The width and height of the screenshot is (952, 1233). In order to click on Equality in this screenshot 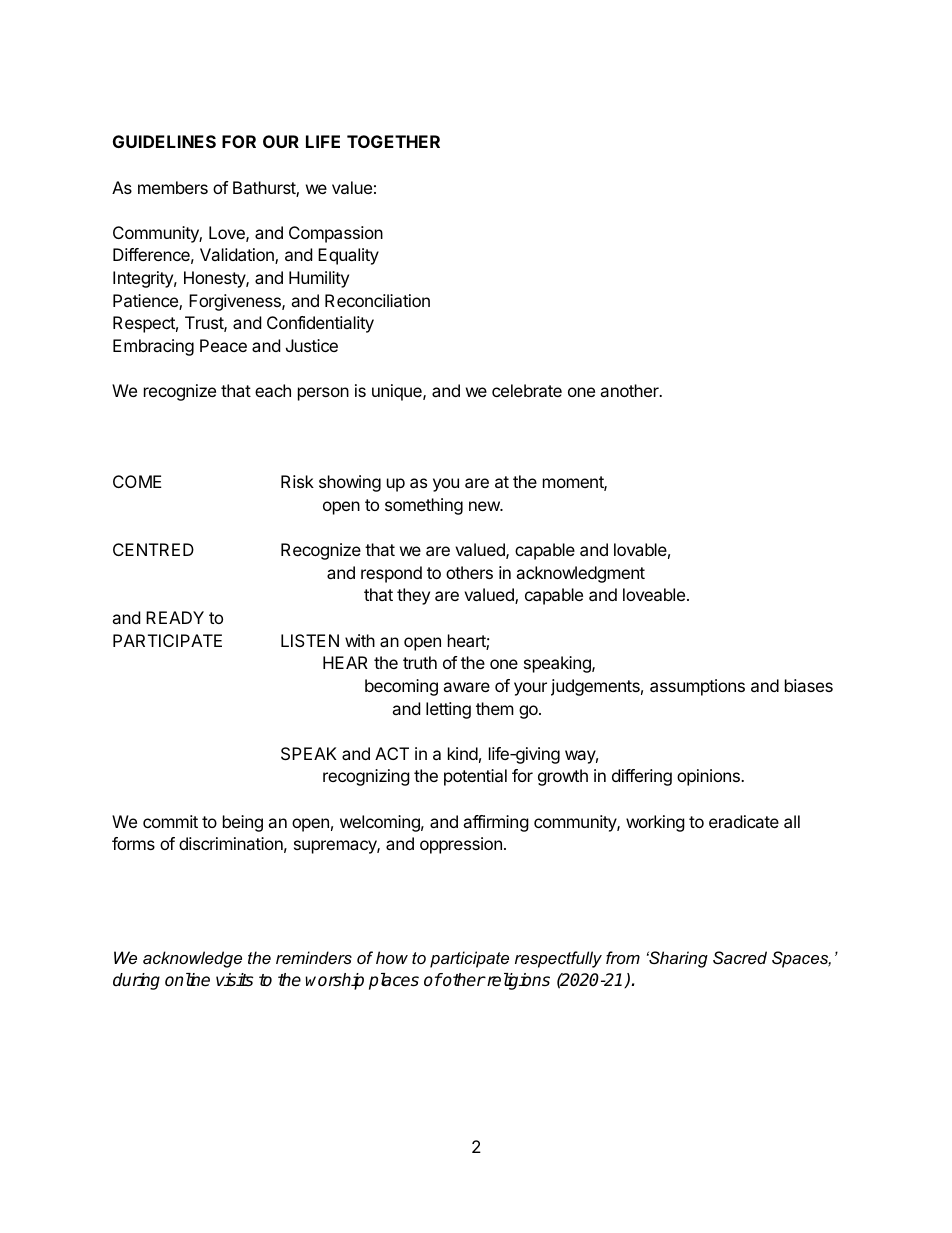, I will do `click(348, 256)`.
